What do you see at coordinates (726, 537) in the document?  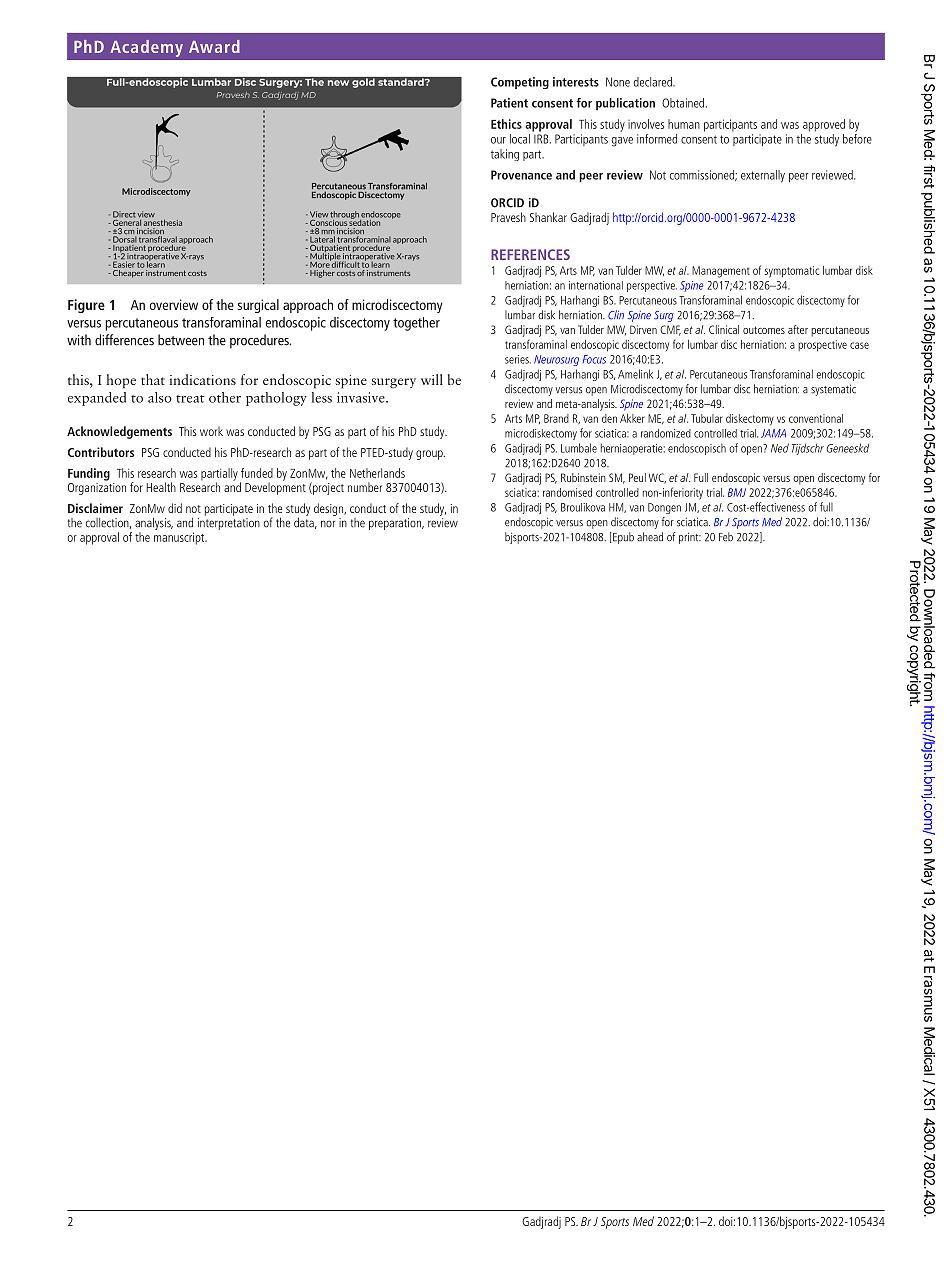 I see `Feb` at bounding box center [726, 537].
